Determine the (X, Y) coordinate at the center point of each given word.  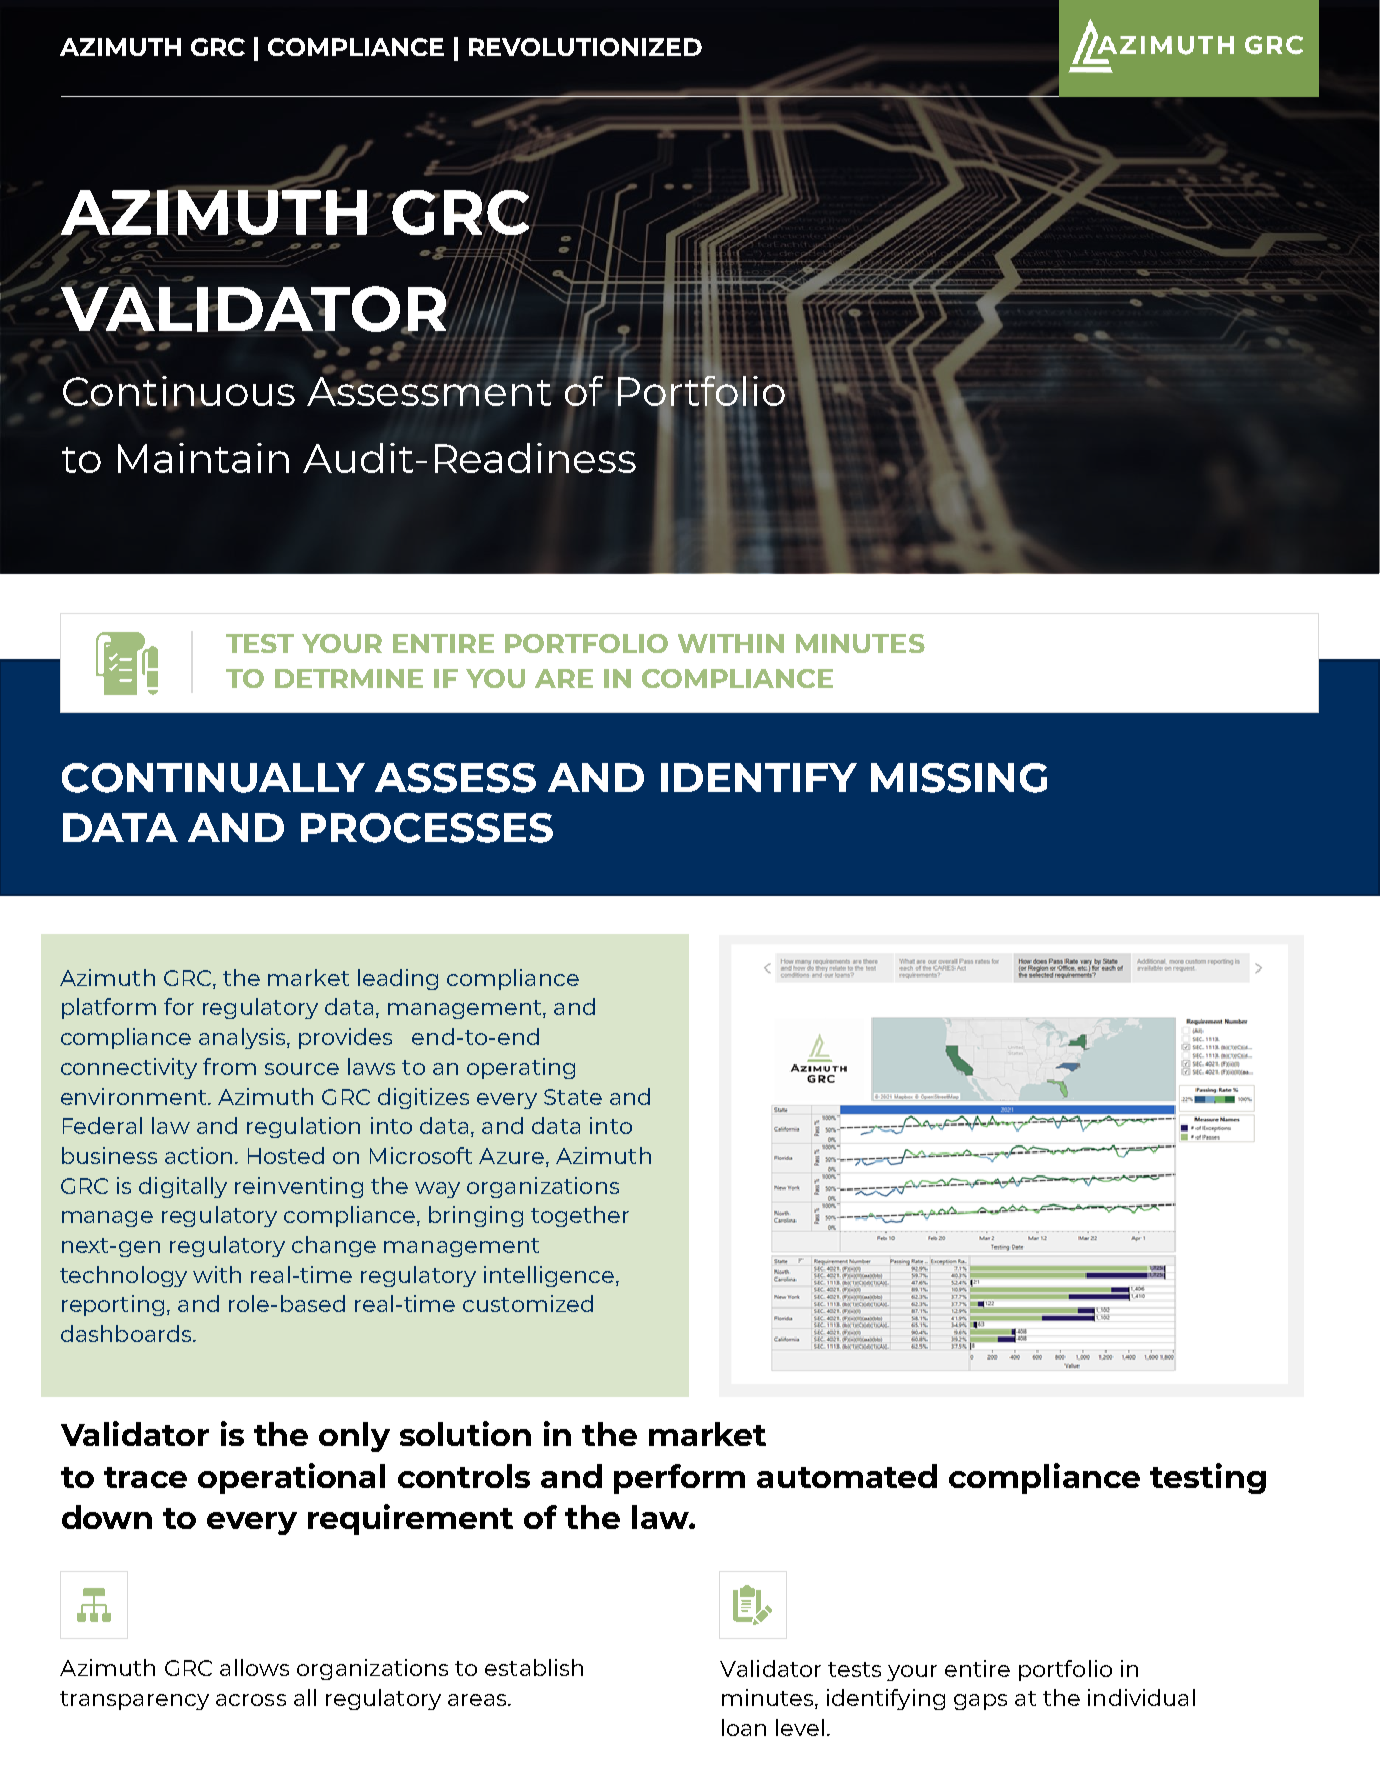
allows (254, 1667)
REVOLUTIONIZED (585, 47)
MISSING (959, 778)
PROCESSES (427, 828)
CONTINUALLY (213, 778)
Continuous (179, 392)
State (573, 1097)
